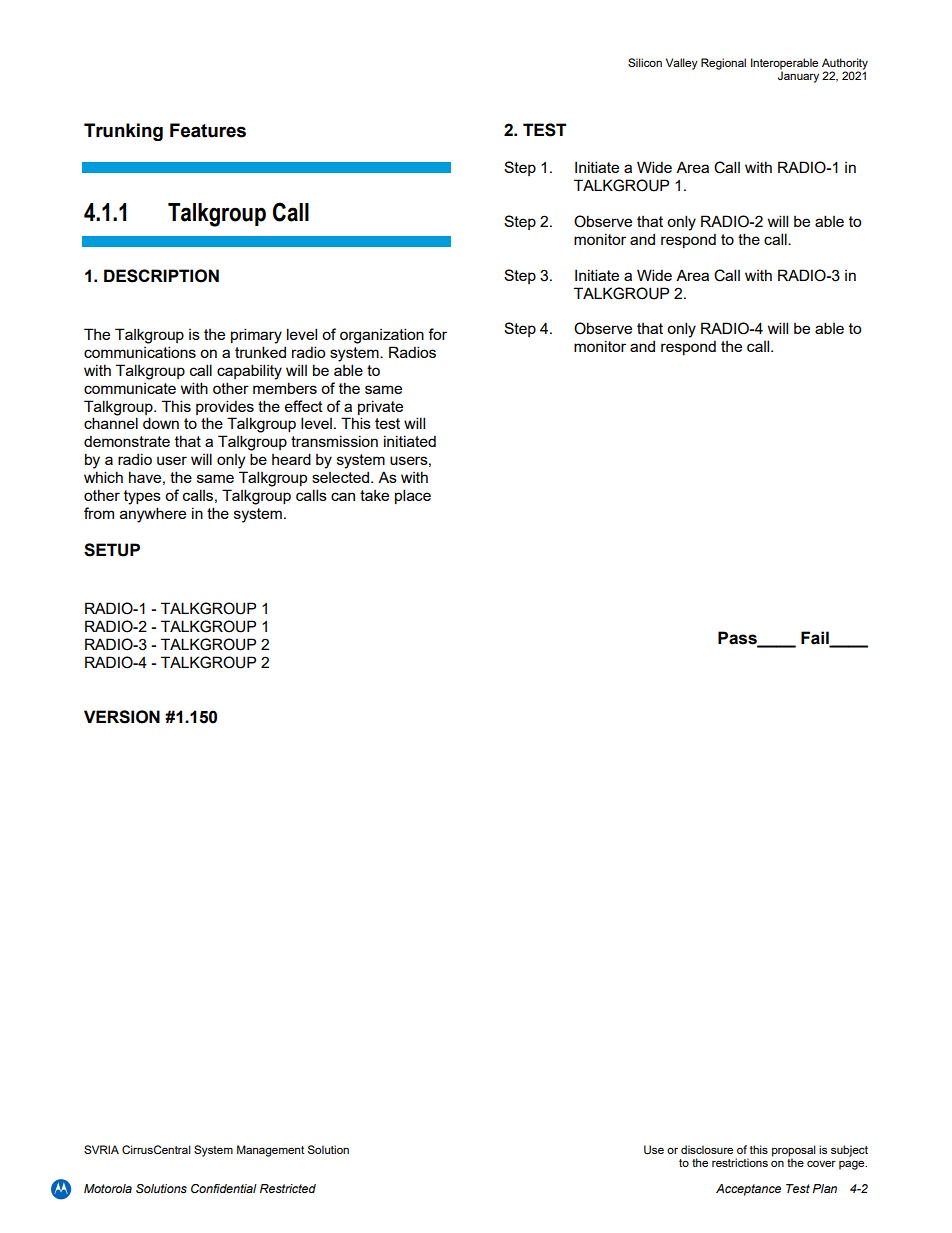  Describe the element at coordinates (437, 334) in the image. I see `for` at that location.
